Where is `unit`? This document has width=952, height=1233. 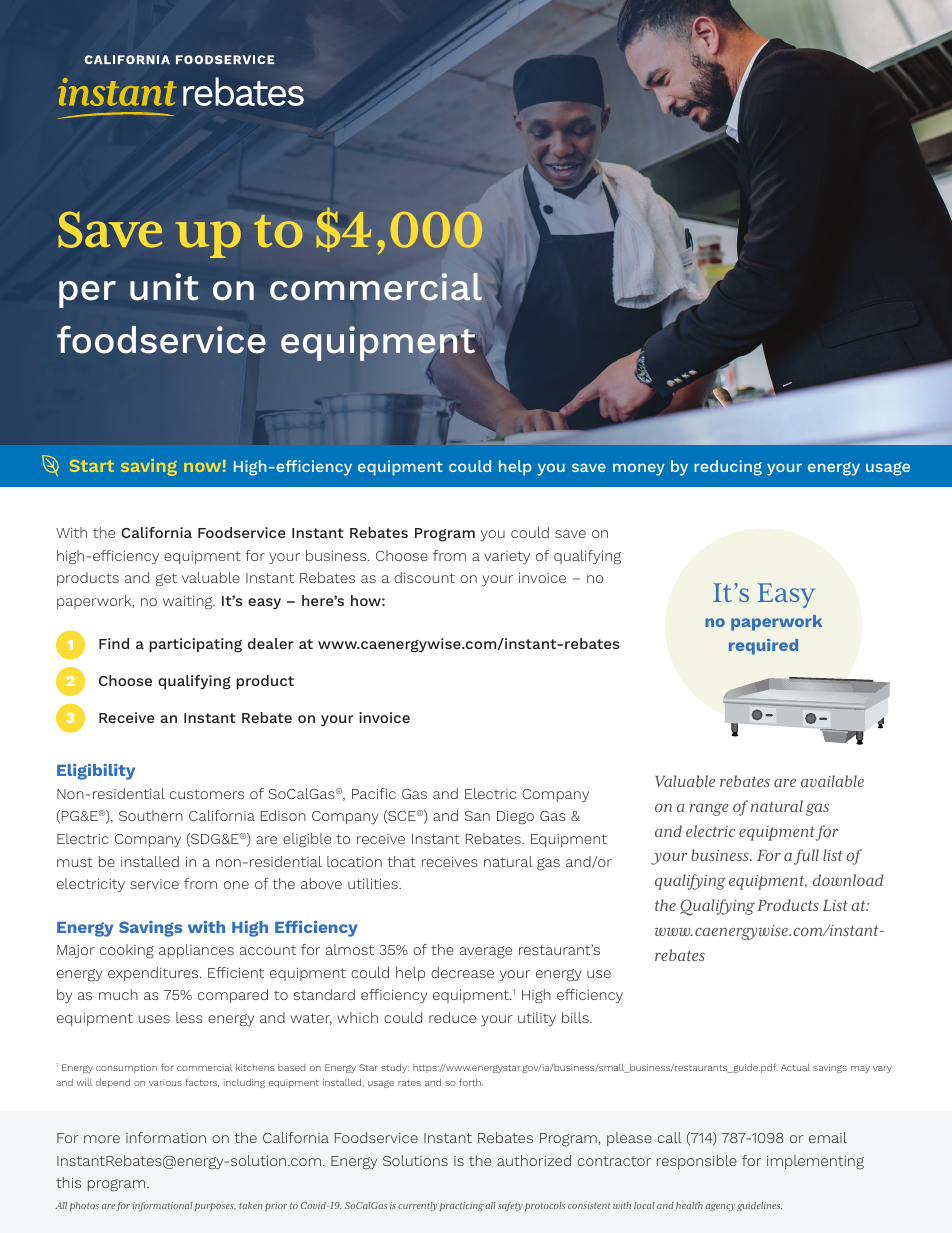 unit is located at coordinates (164, 287).
